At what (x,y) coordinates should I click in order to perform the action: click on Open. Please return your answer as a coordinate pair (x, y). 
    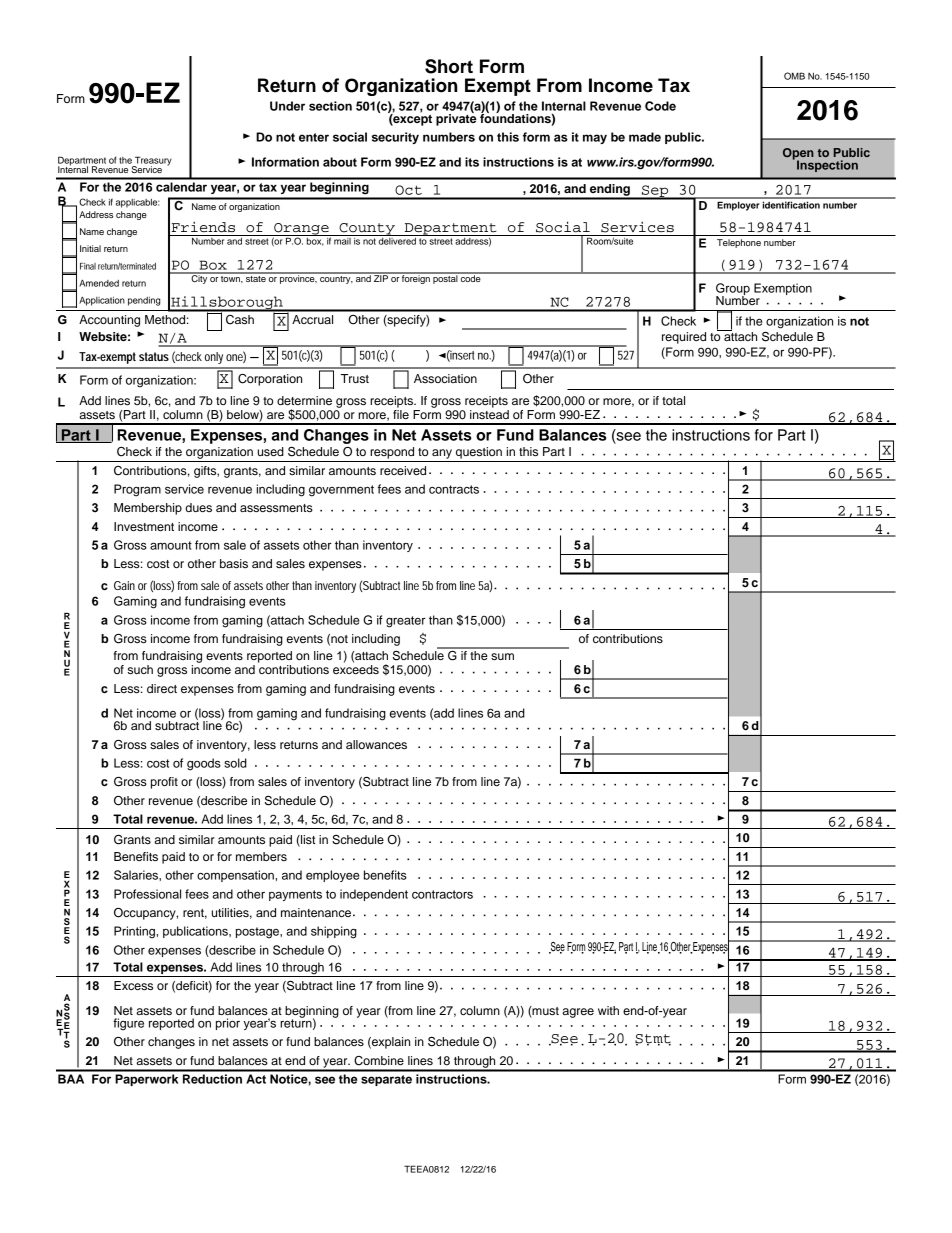
    Looking at the image, I should click on (798, 155).
